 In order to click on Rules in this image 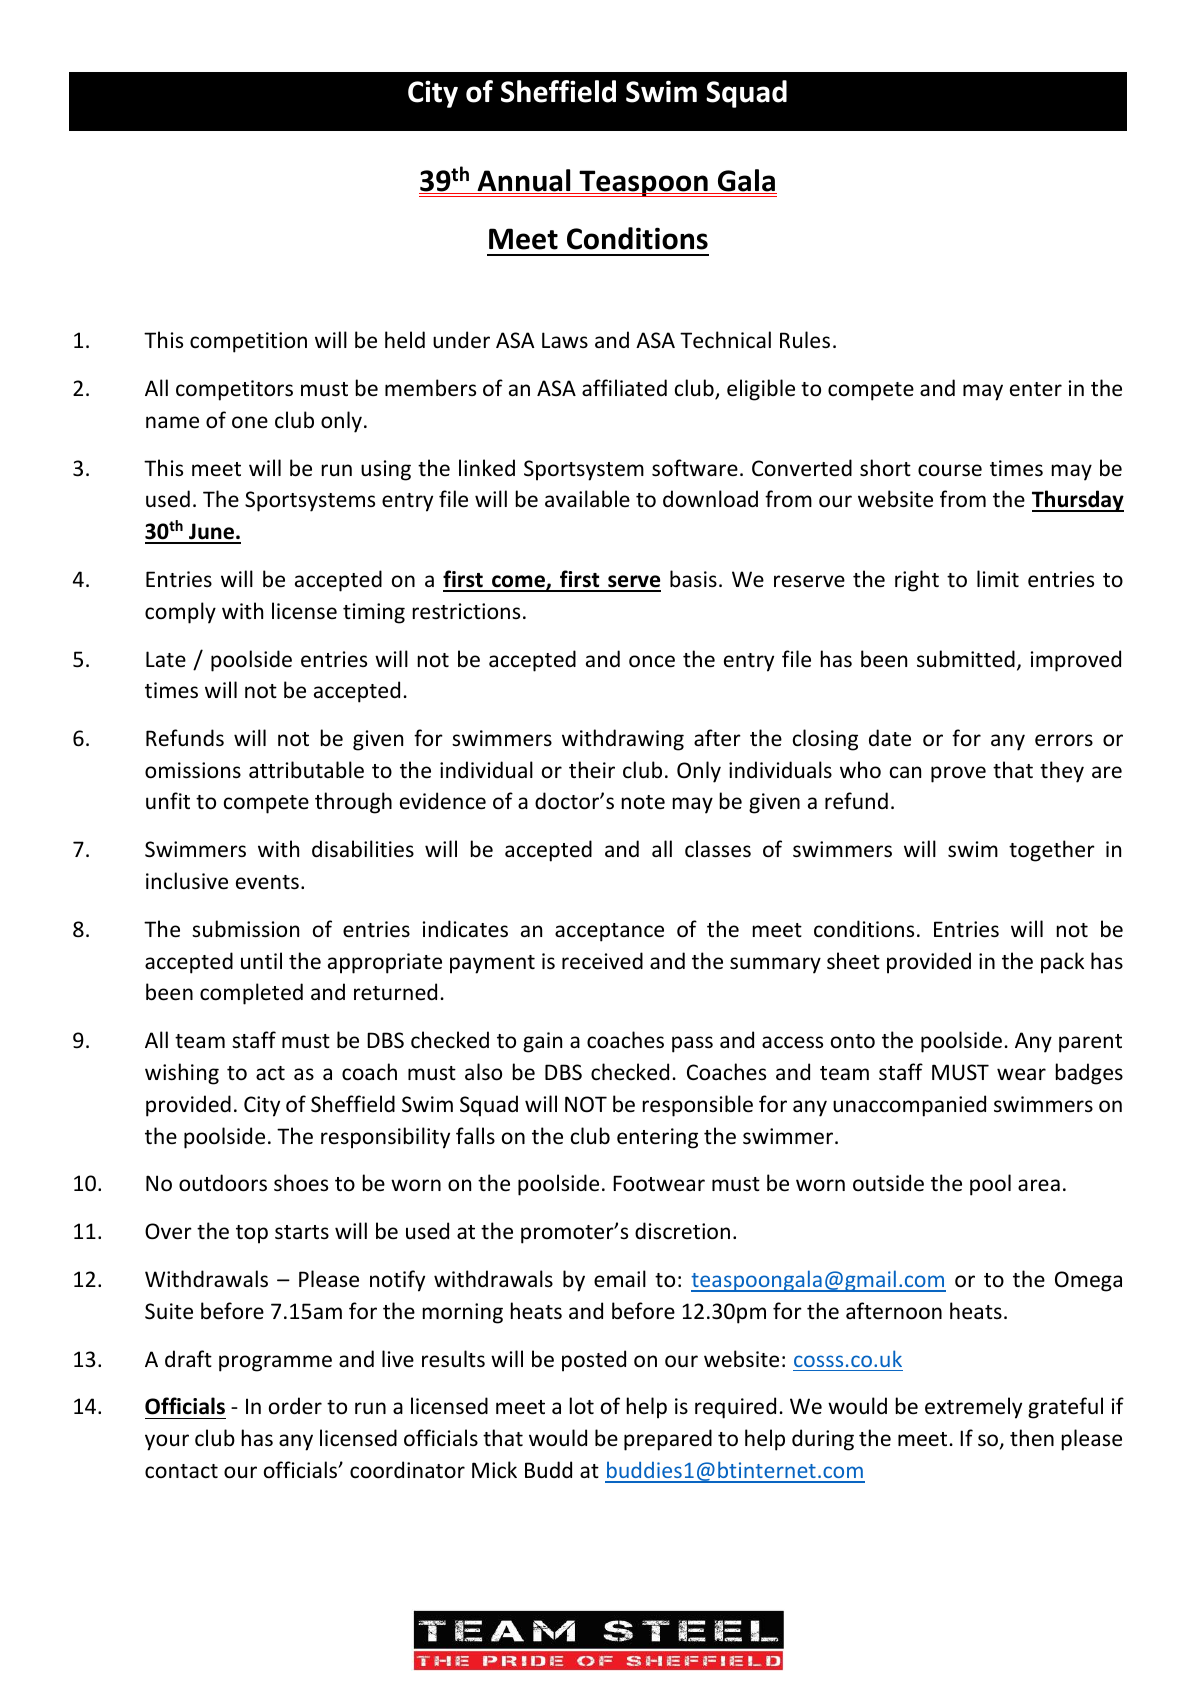, I will do `click(805, 340)`.
